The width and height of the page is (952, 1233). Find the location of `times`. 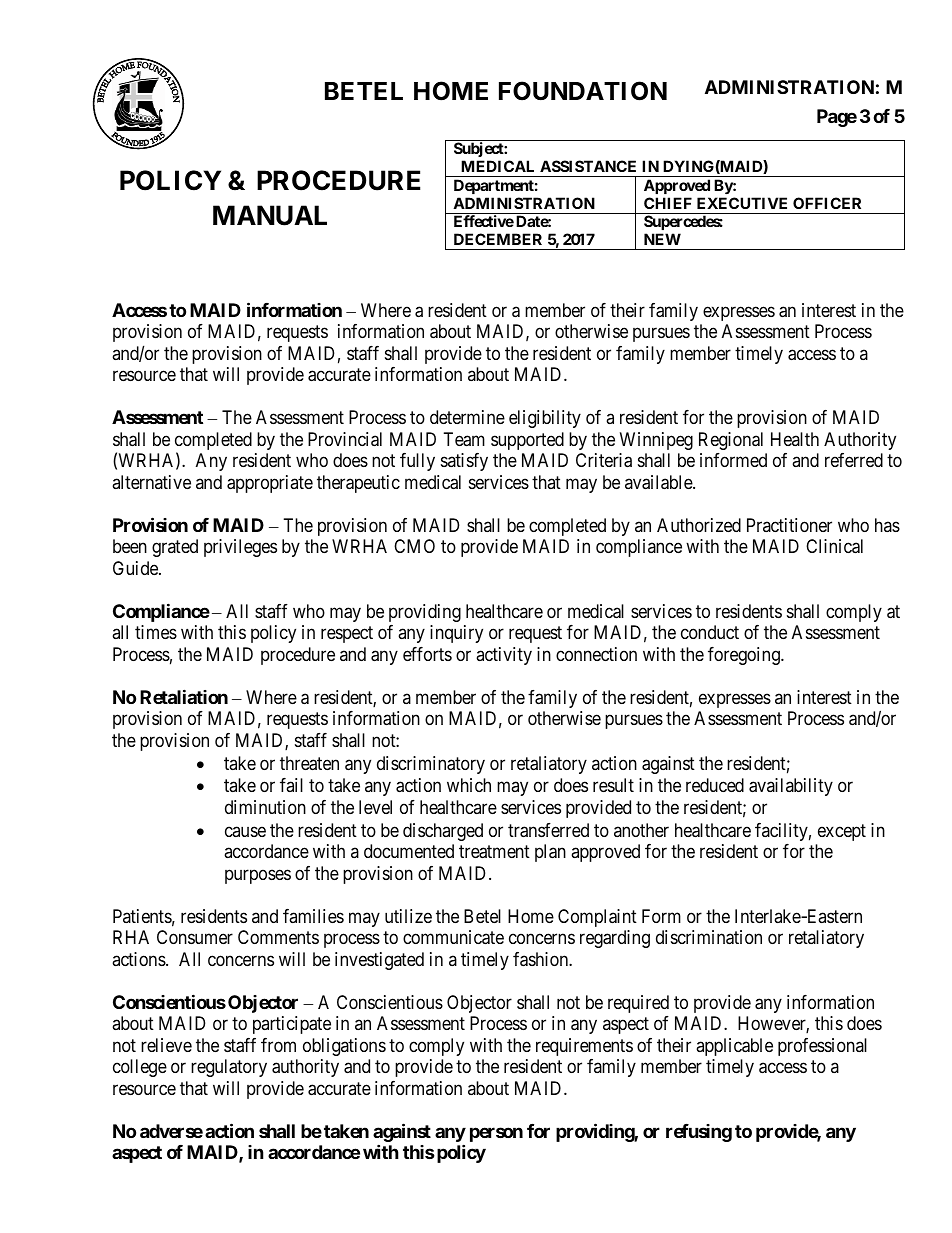

times is located at coordinates (156, 632).
